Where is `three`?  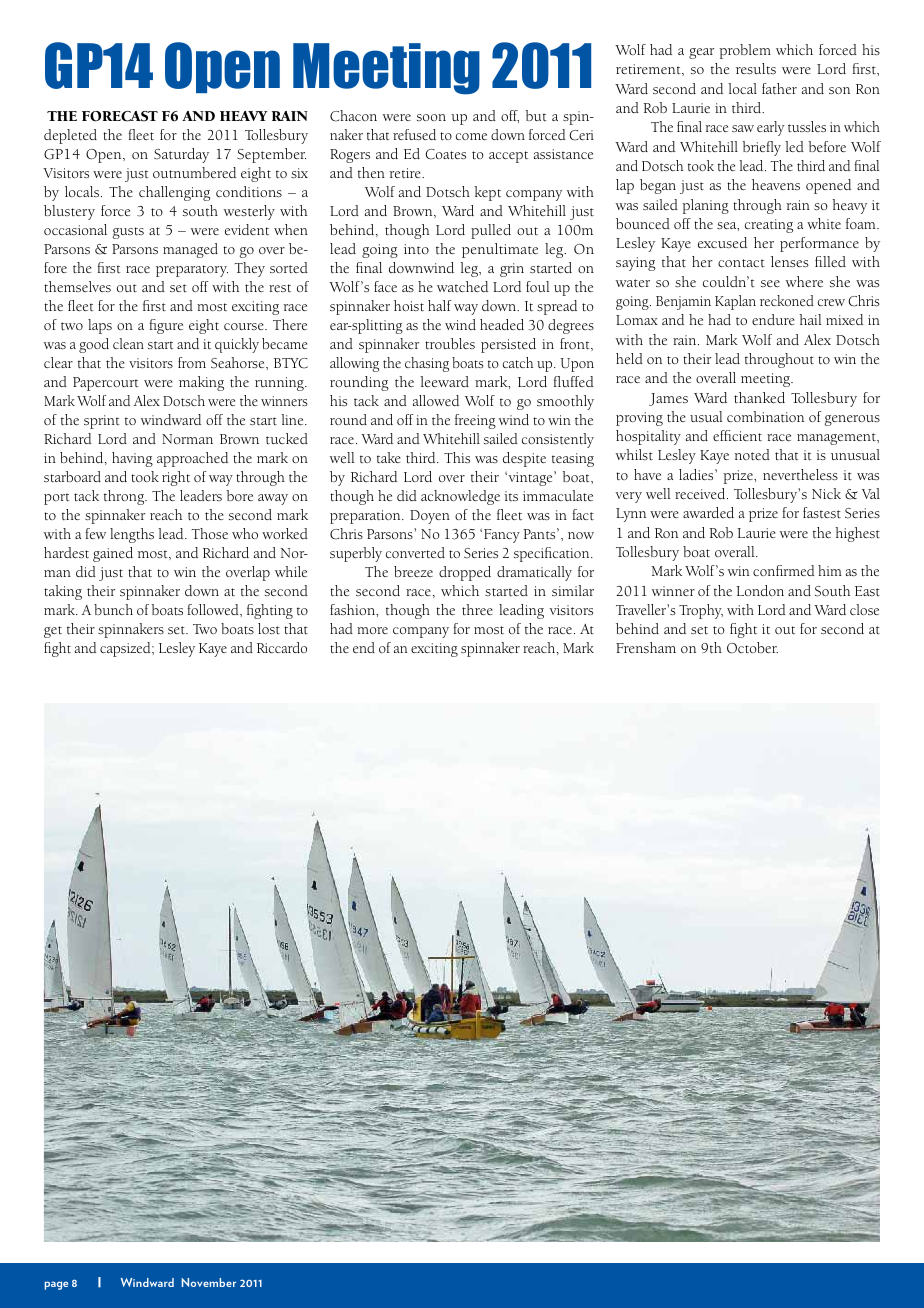 three is located at coordinates (477, 610).
